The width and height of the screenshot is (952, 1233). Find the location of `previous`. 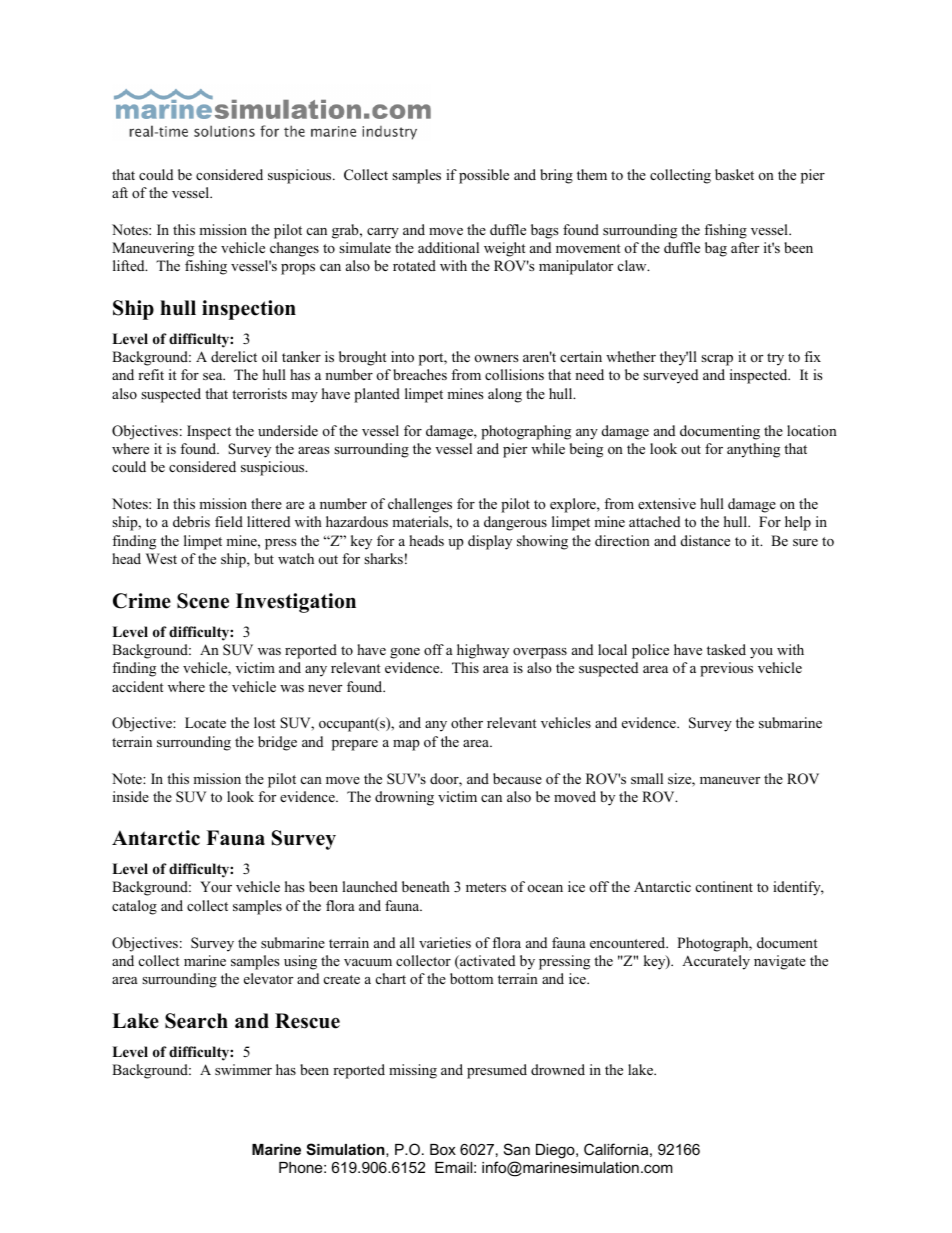

previous is located at coordinates (726, 669).
